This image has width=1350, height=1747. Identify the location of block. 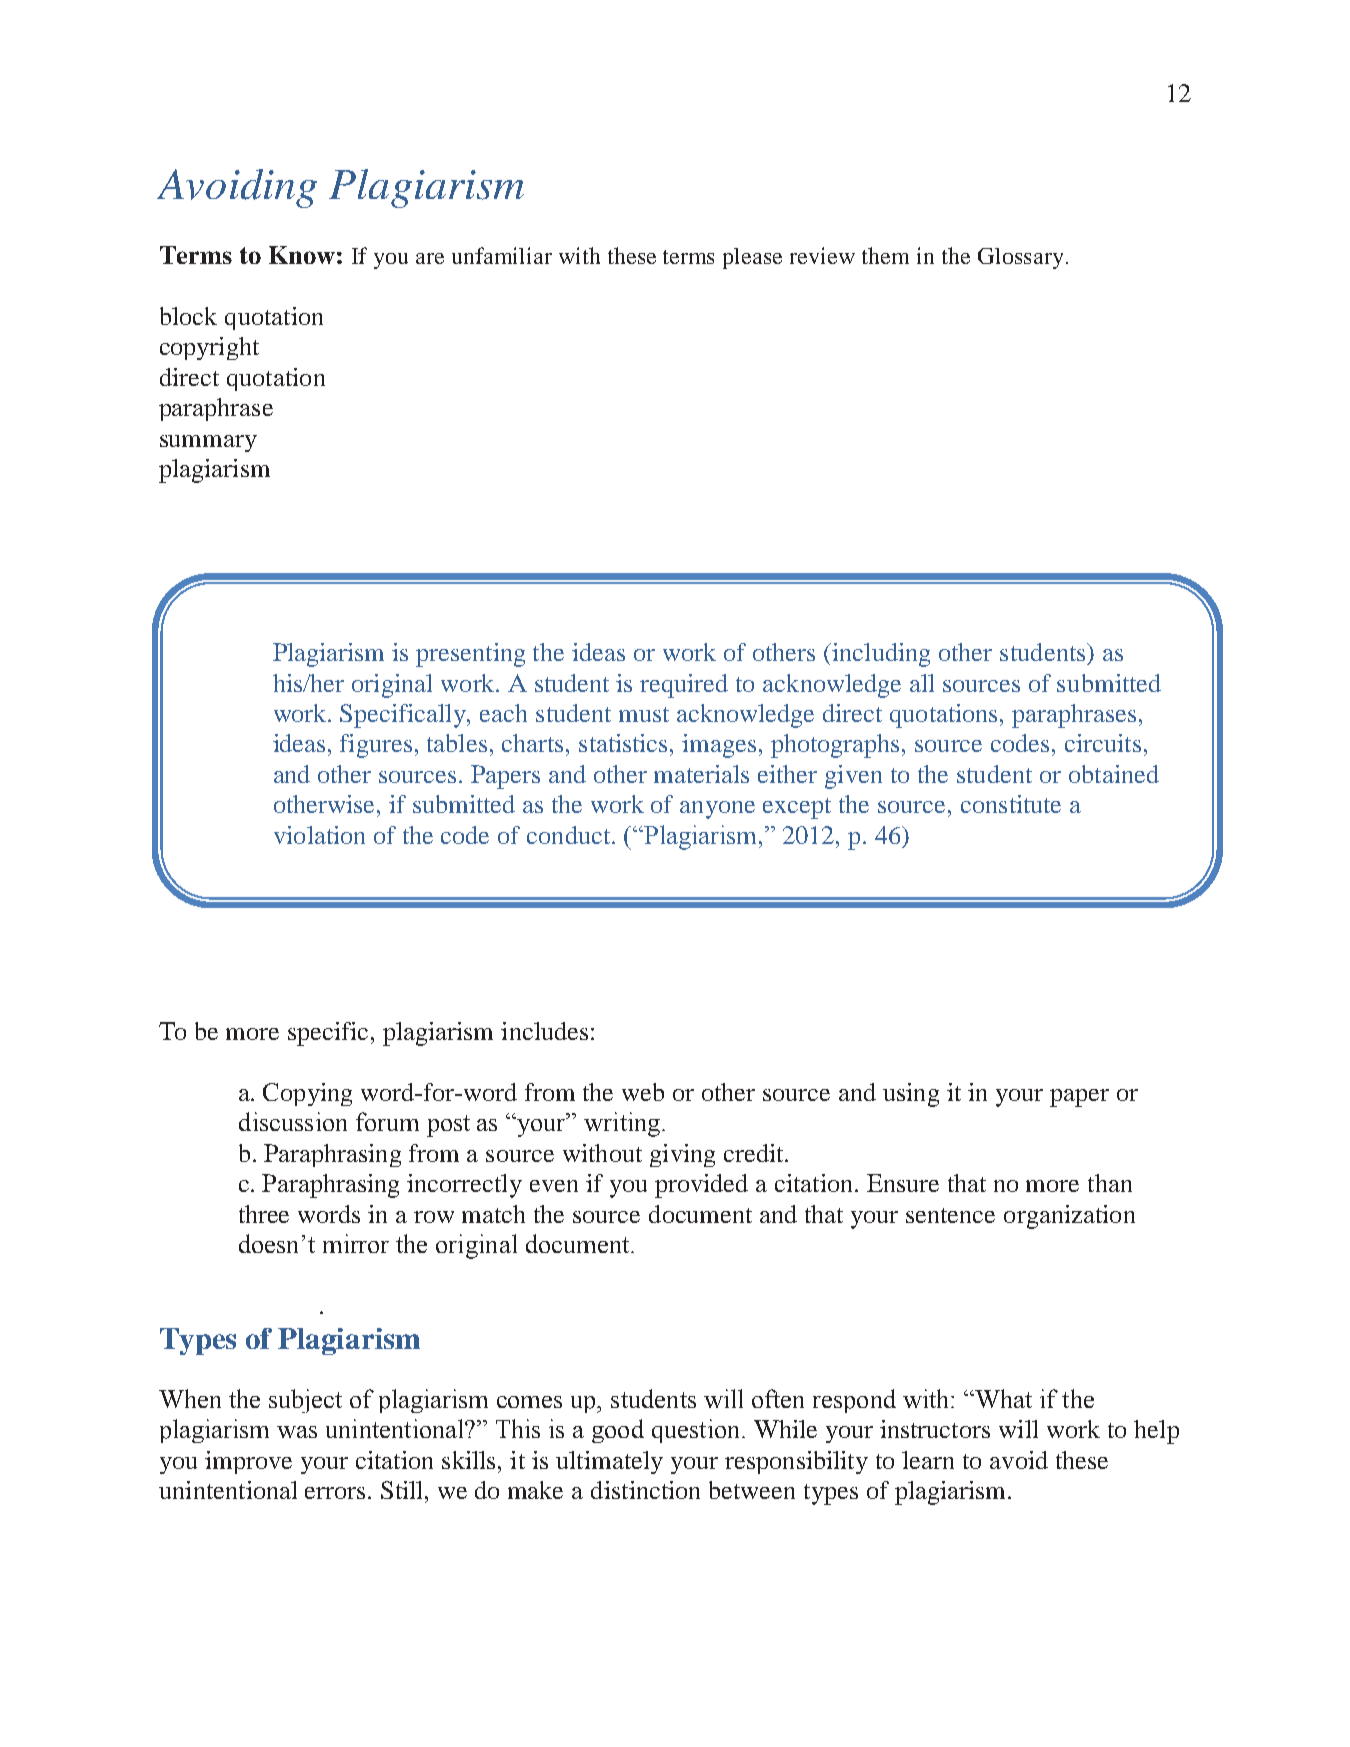
(188, 316).
